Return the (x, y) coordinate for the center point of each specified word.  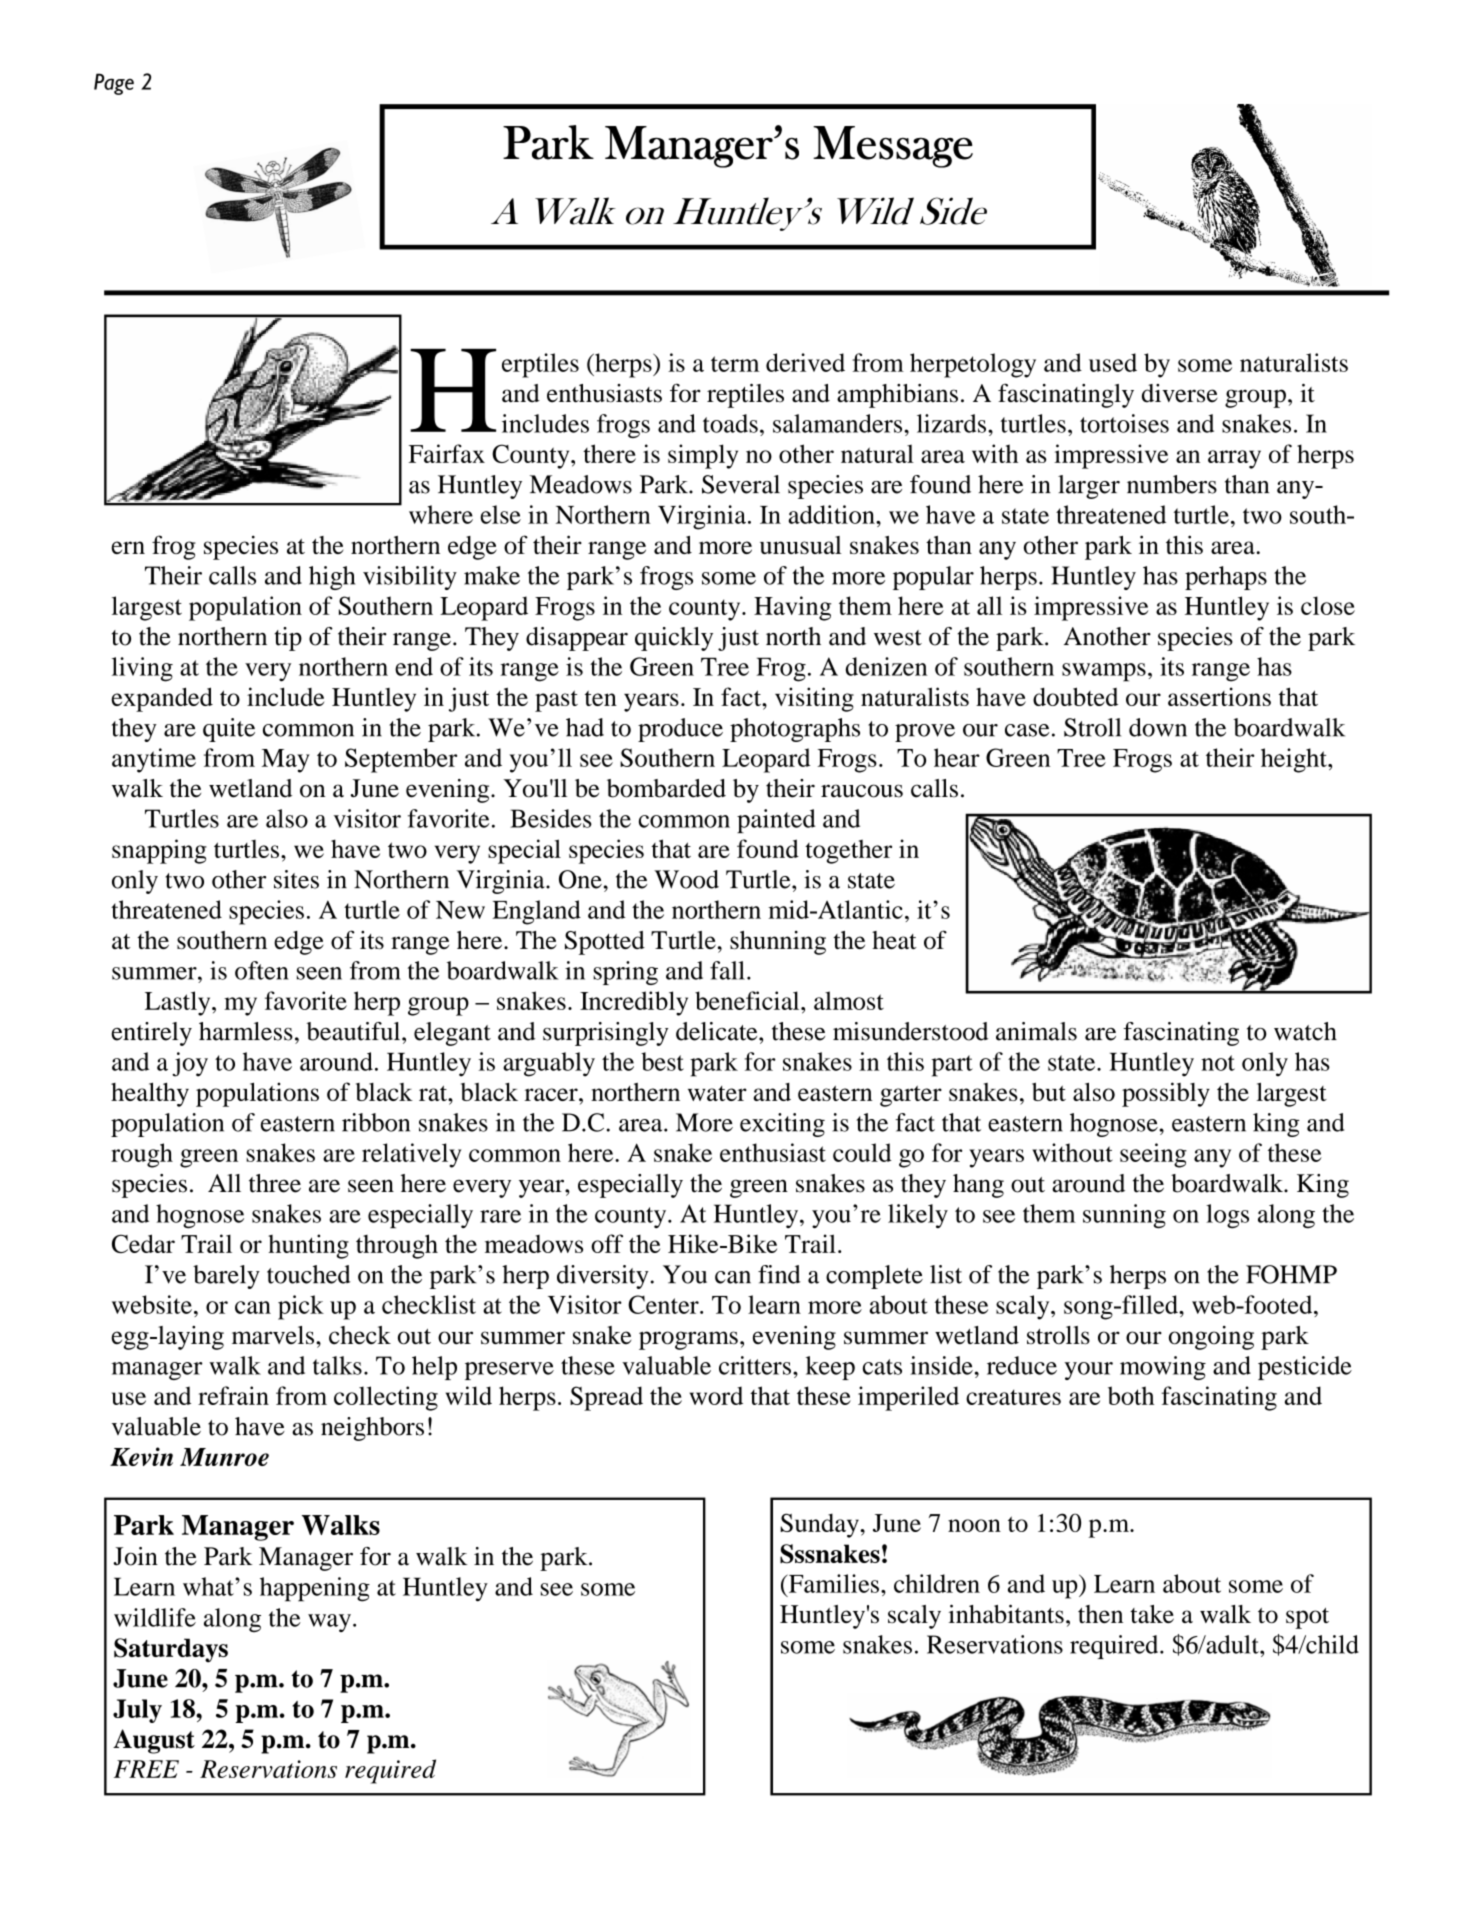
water (717, 1093)
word (716, 1395)
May (286, 761)
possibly (1166, 1094)
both (1131, 1395)
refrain (233, 1395)
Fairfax (447, 453)
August (154, 1741)
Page (114, 84)
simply (703, 456)
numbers (1172, 484)
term (735, 364)
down (1158, 727)
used (1113, 362)
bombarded (666, 788)
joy (190, 1064)
